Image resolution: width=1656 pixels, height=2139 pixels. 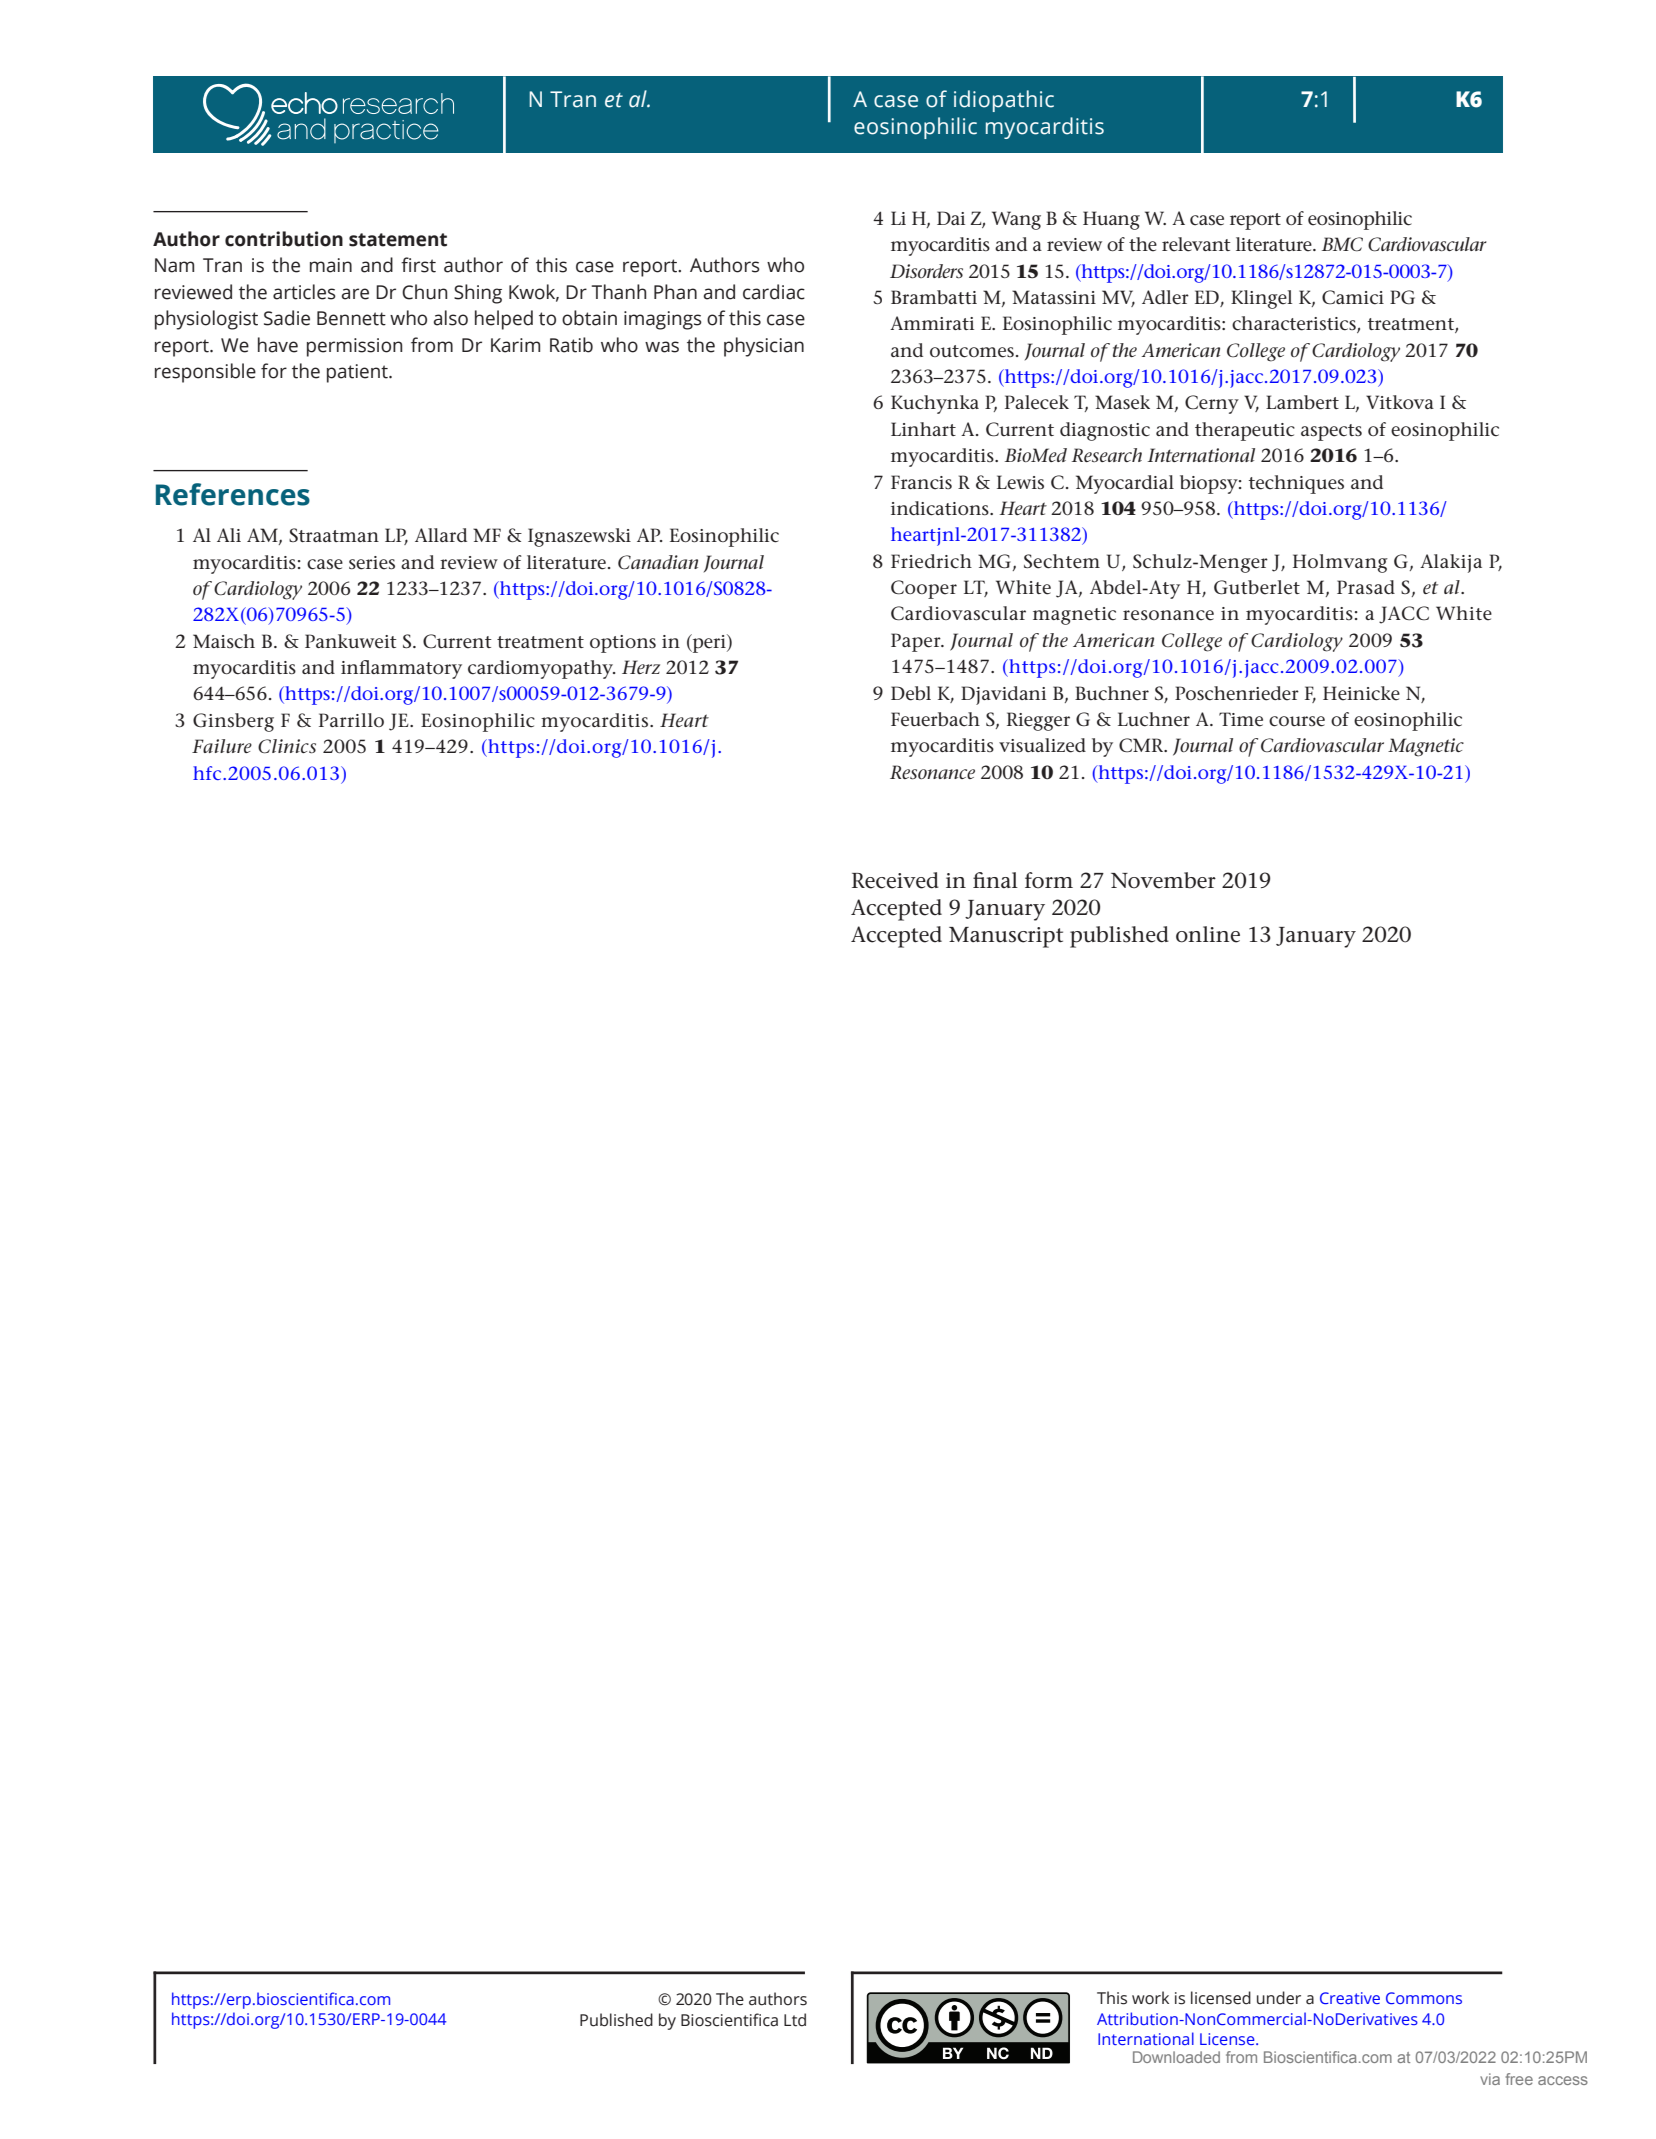 I want to click on Clinics, so click(x=287, y=746).
